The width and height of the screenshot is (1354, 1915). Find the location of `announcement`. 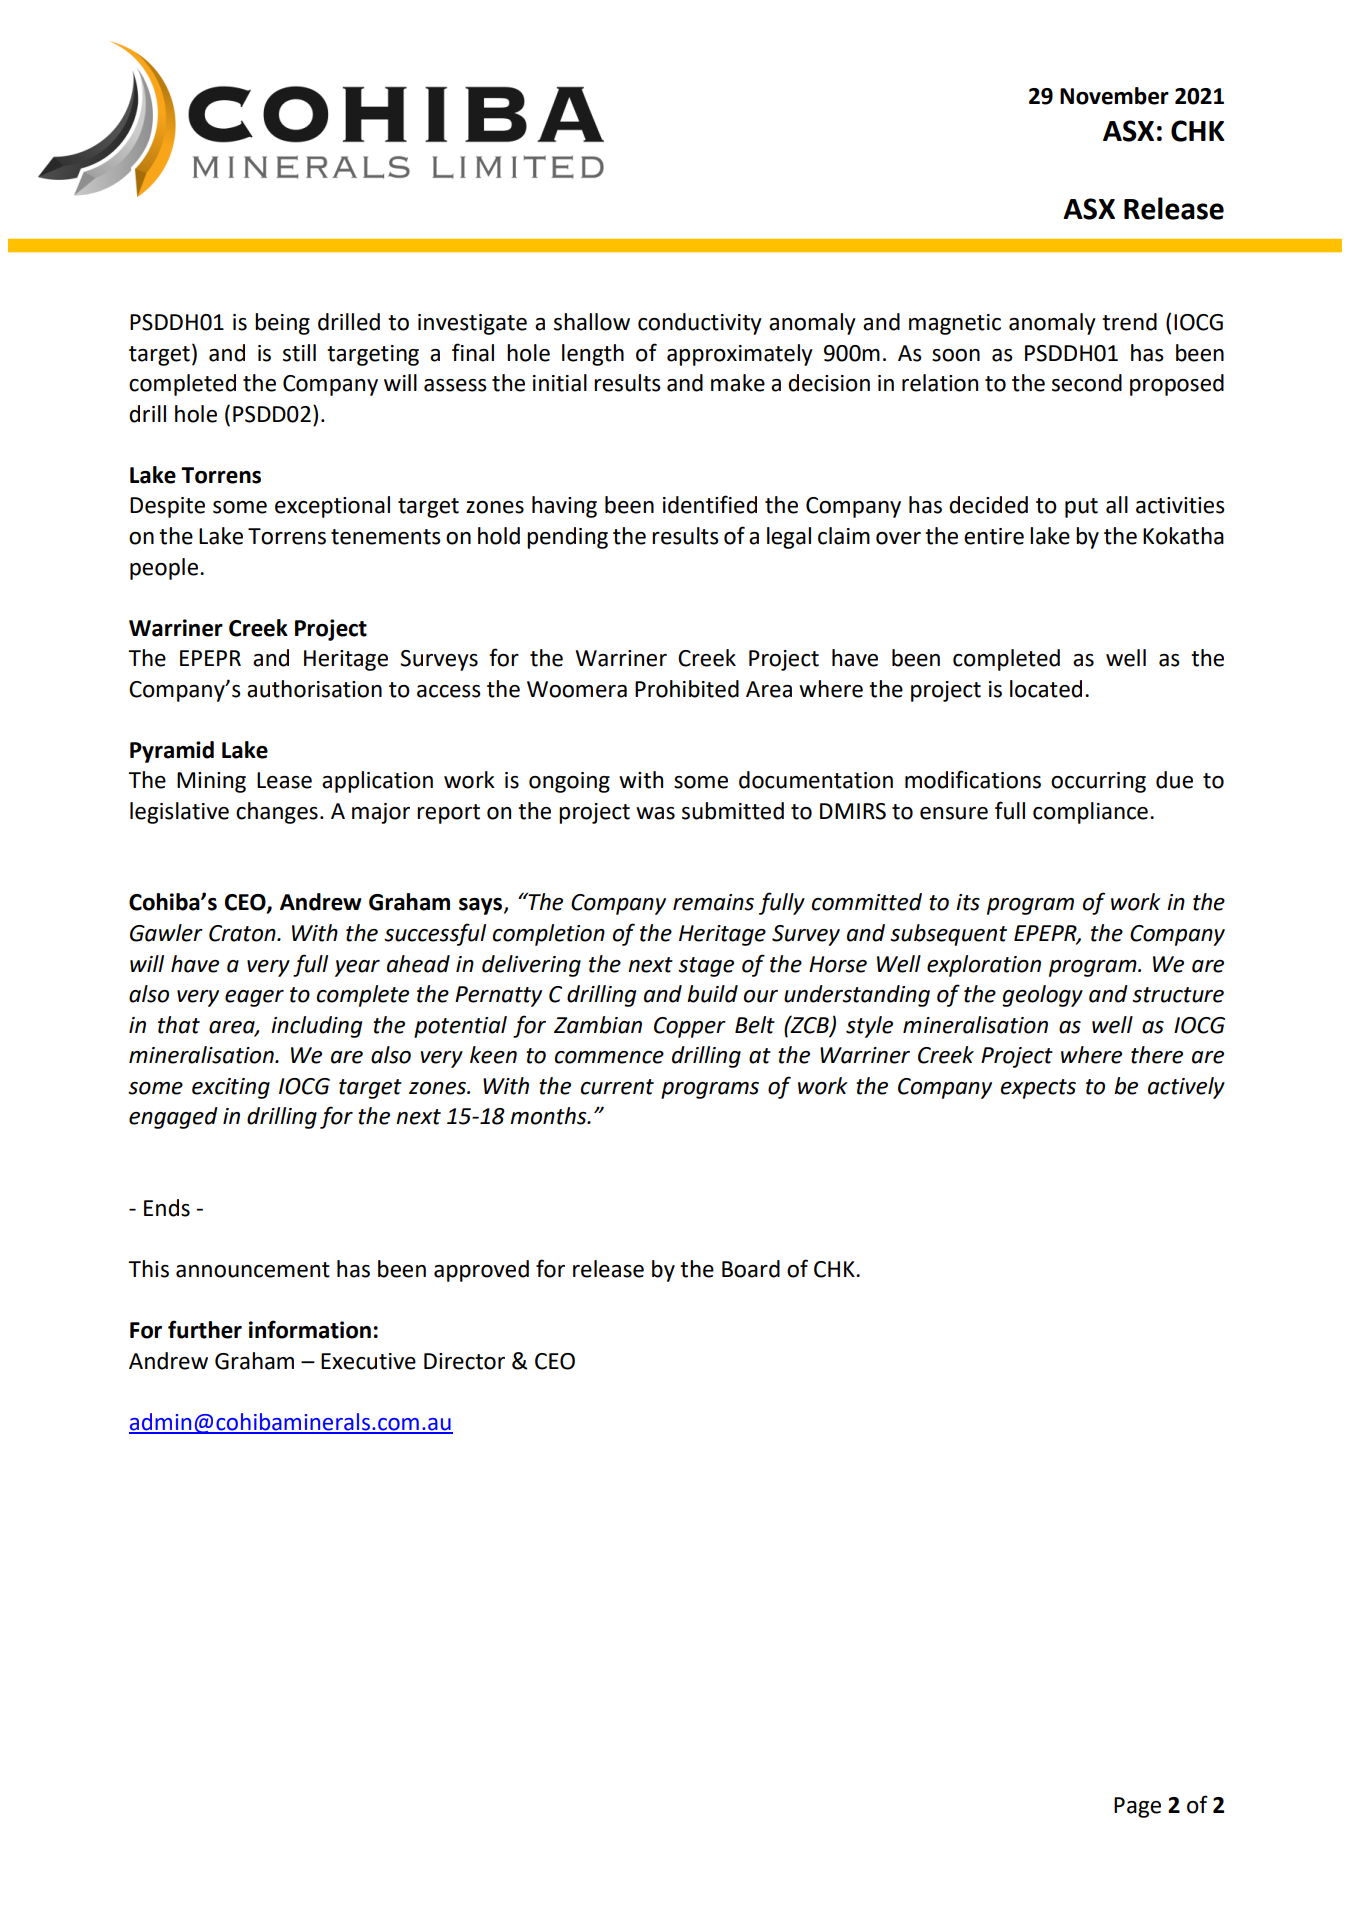

announcement is located at coordinates (253, 1270).
